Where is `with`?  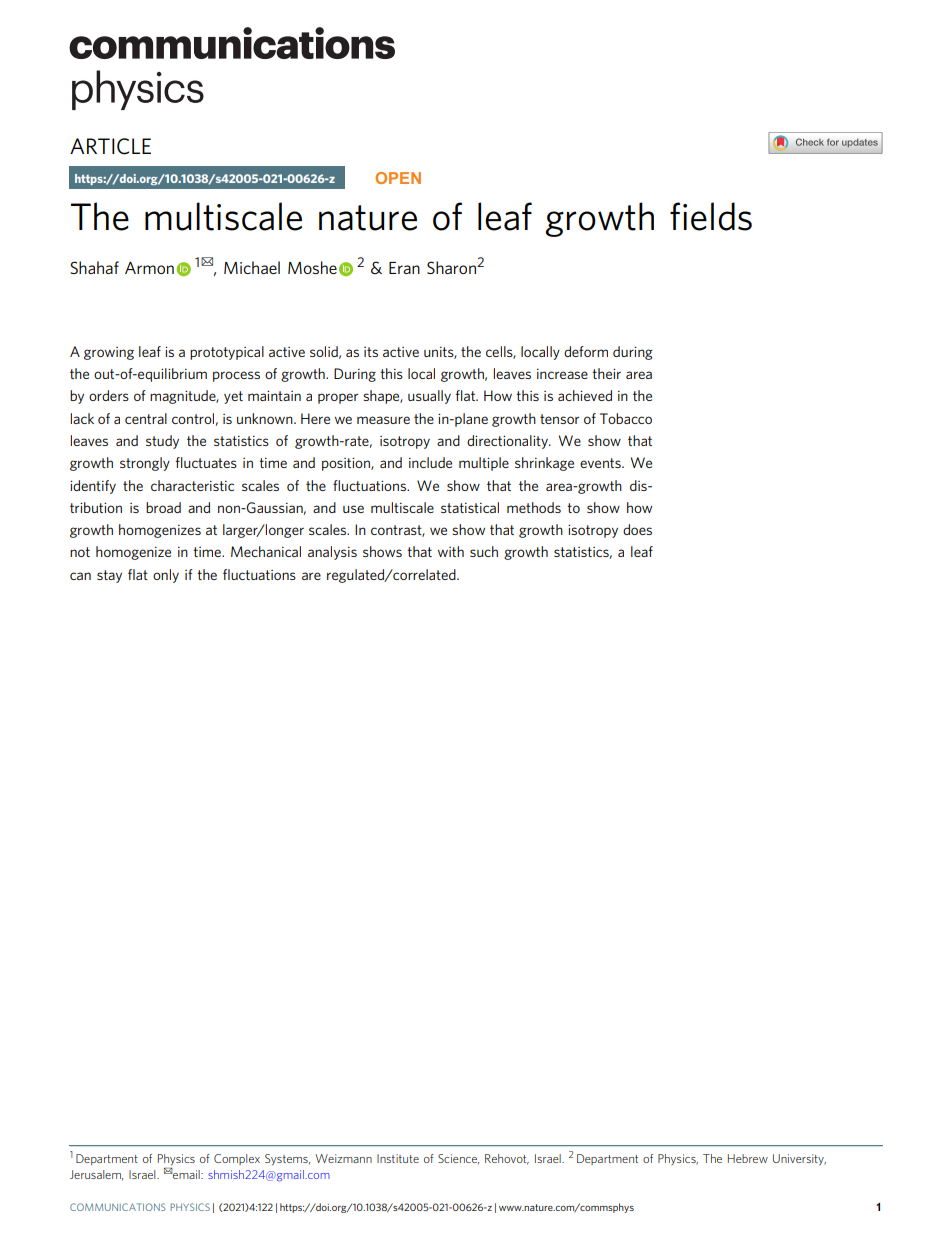 with is located at coordinates (451, 551).
